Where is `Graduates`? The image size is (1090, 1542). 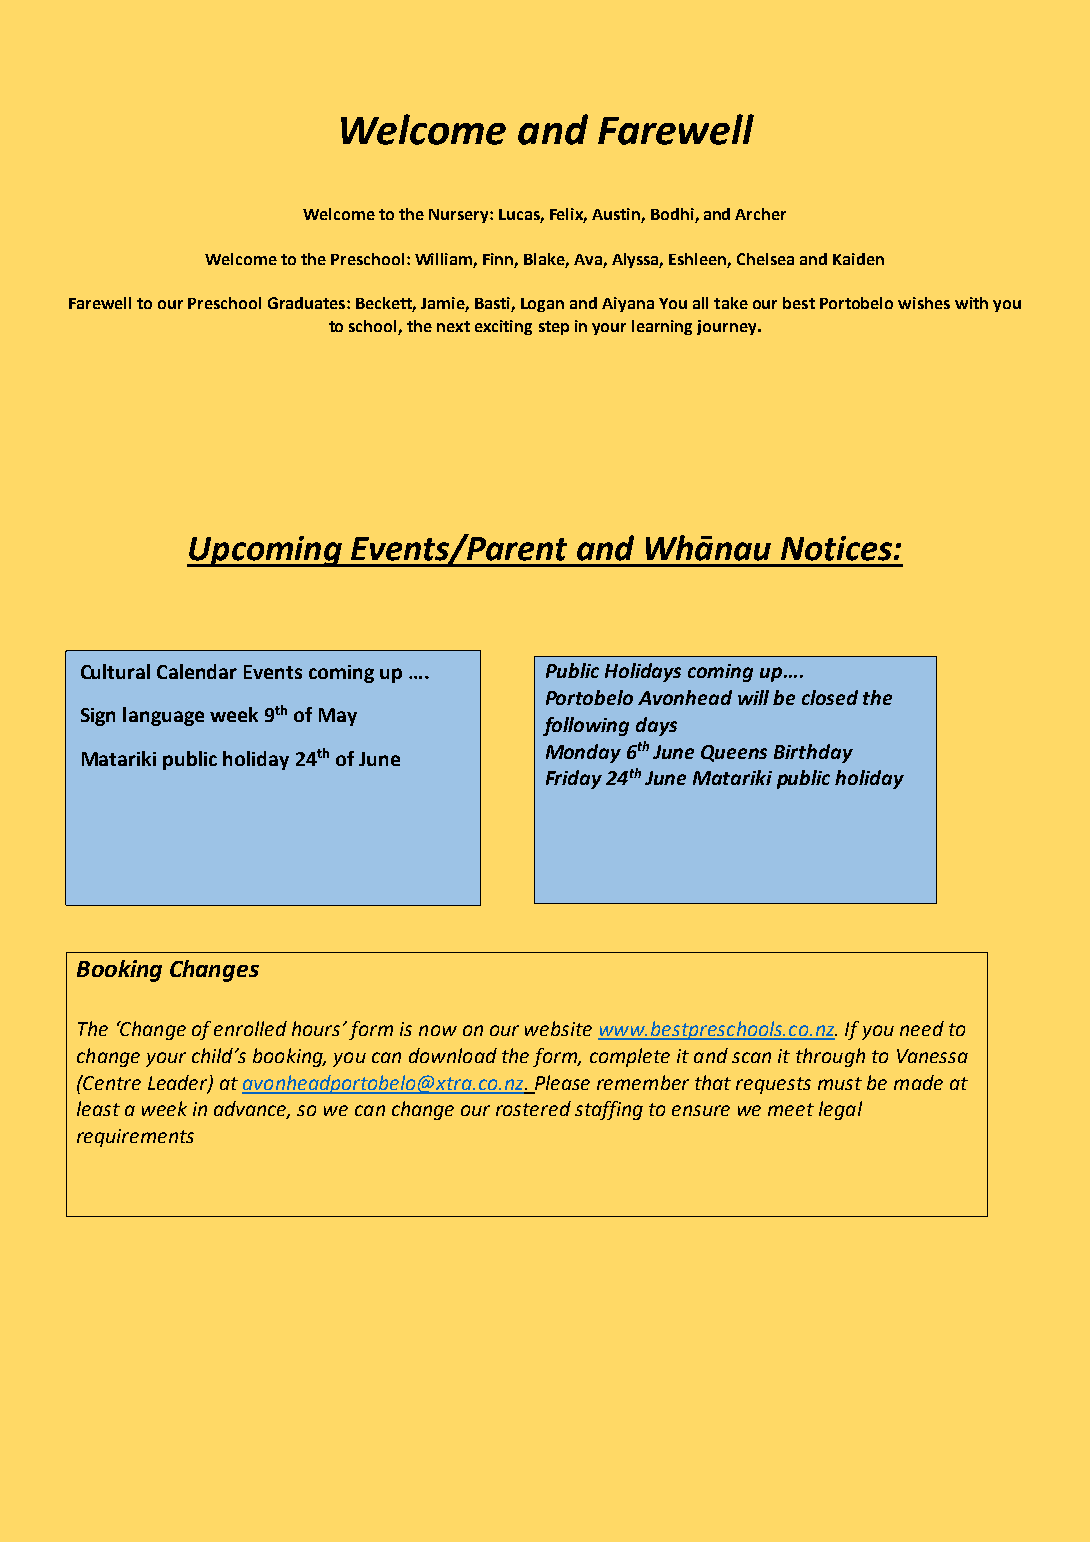 Graduates is located at coordinates (308, 303).
